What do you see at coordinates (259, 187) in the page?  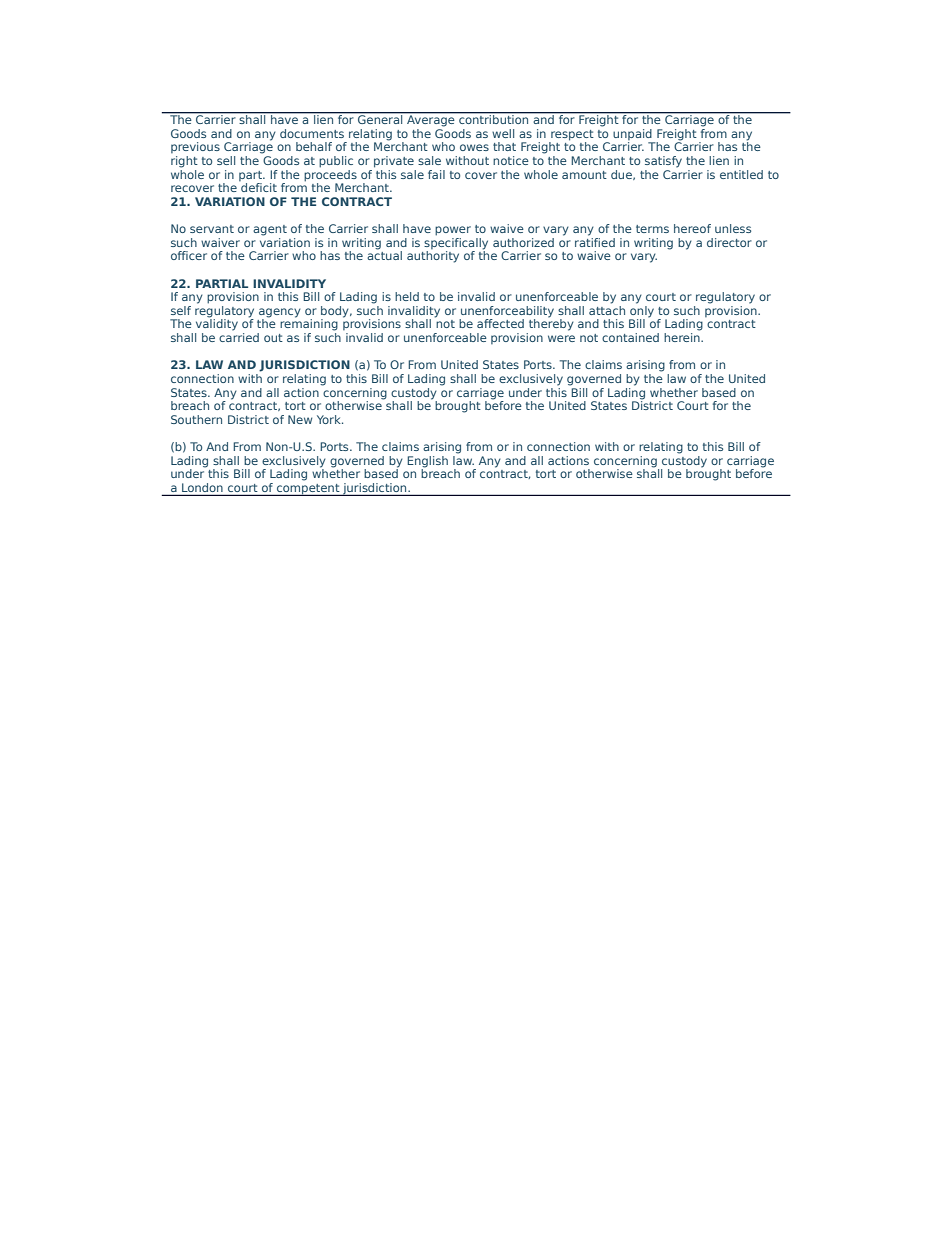 I see `deficit` at bounding box center [259, 187].
